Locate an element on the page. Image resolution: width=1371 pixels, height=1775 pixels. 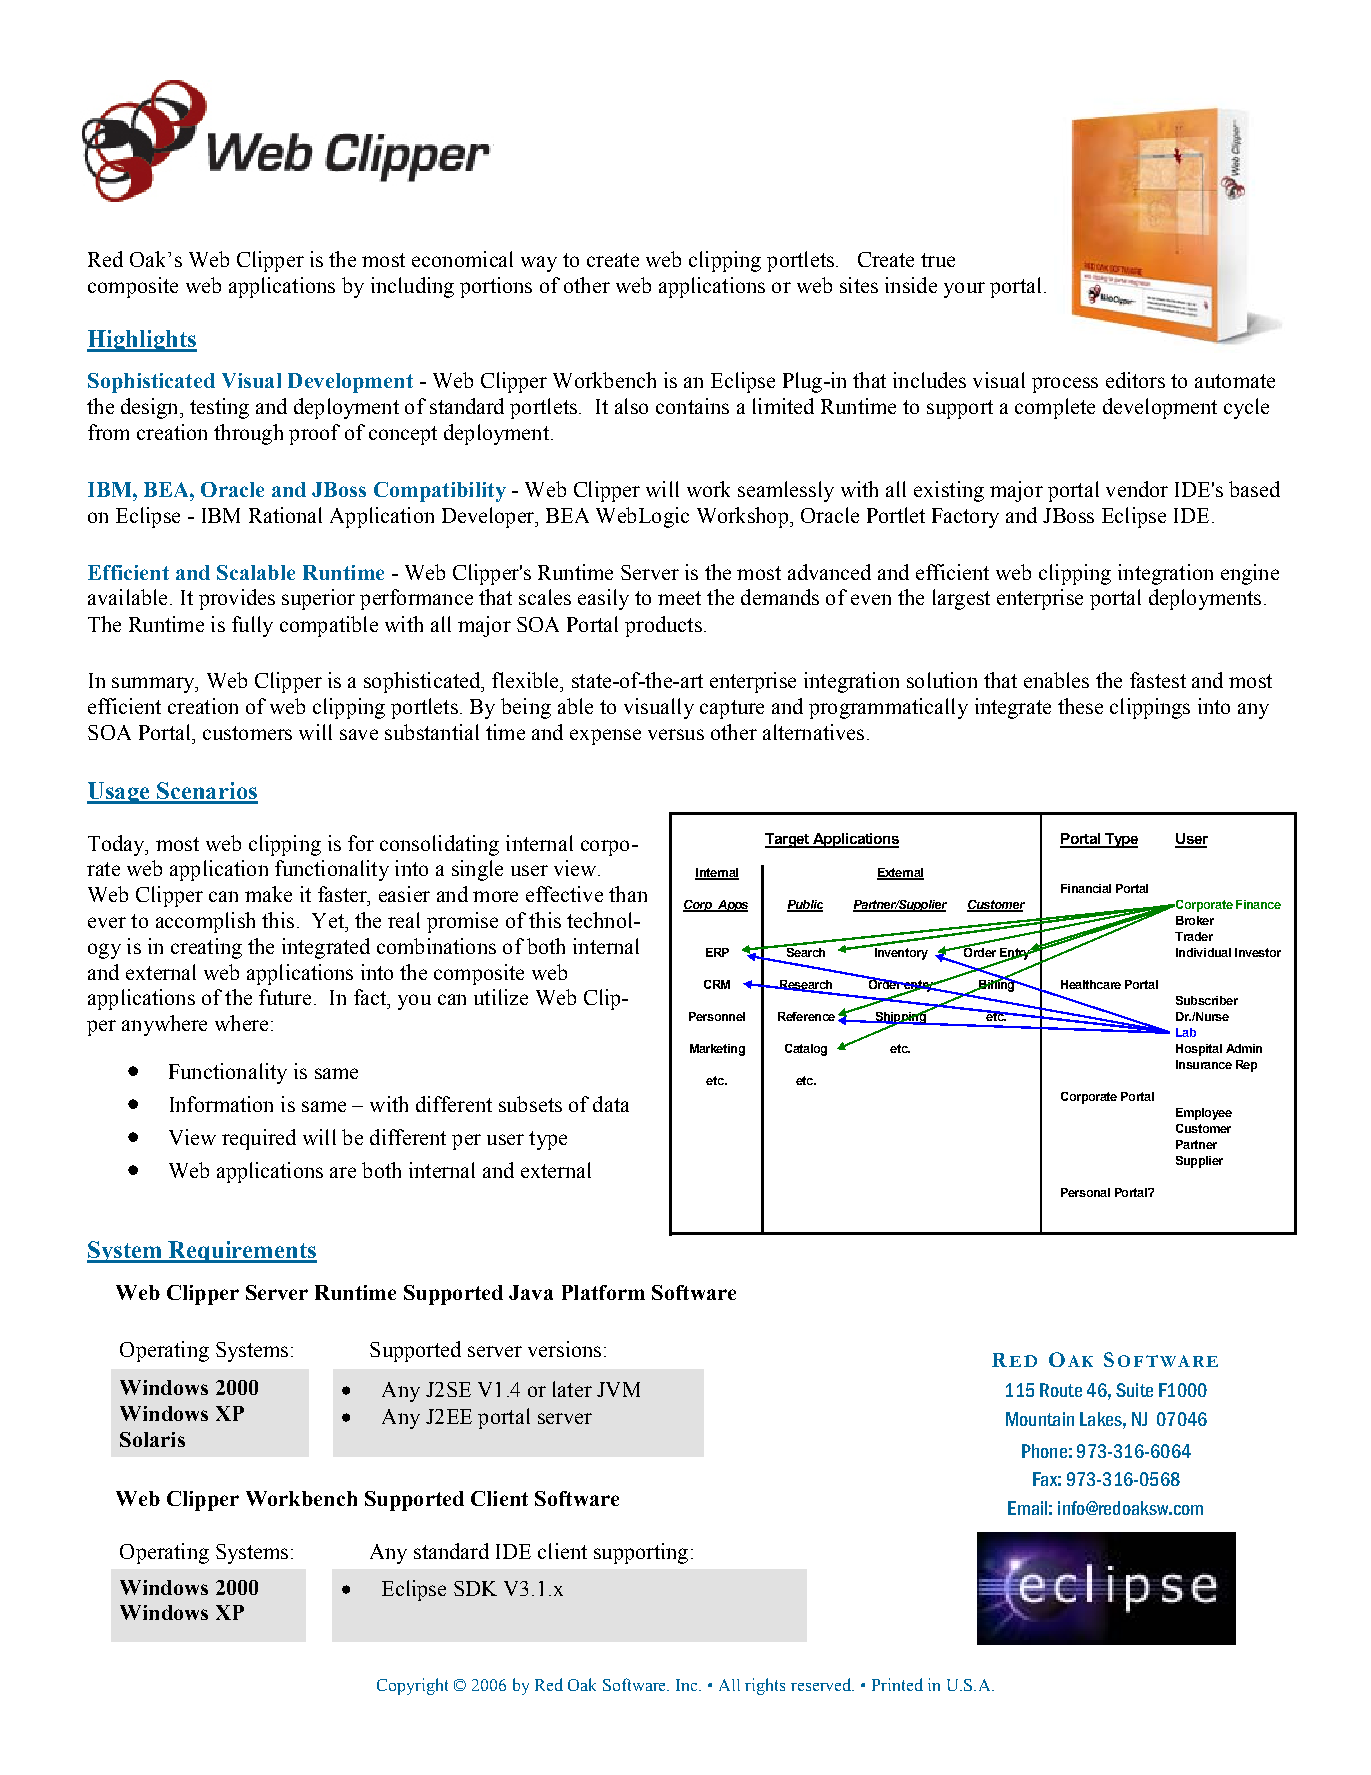
Requirements is located at coordinates (241, 1252).
